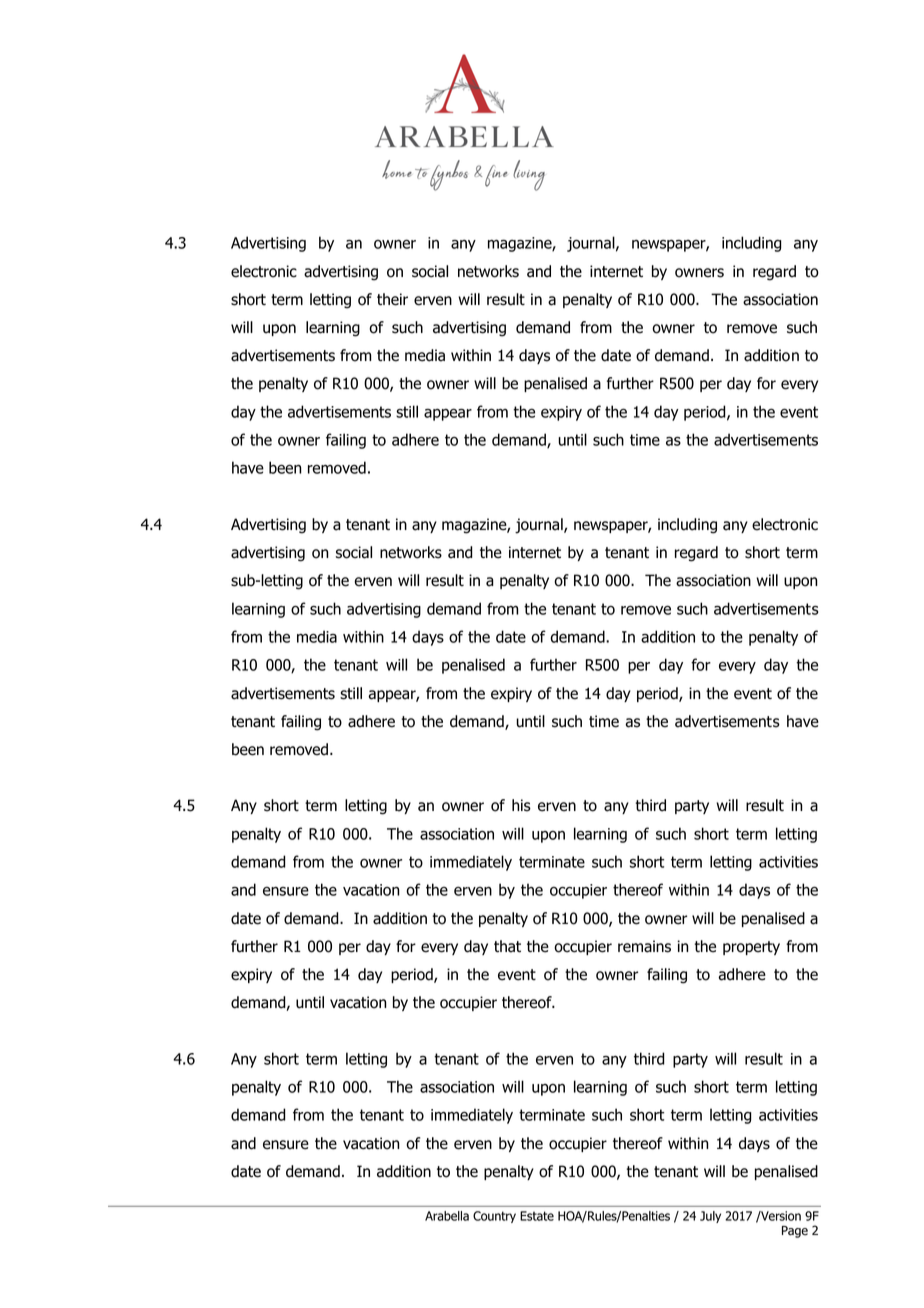 Image resolution: width=924 pixels, height=1308 pixels. What do you see at coordinates (644, 946) in the screenshot?
I see `remains` at bounding box center [644, 946].
